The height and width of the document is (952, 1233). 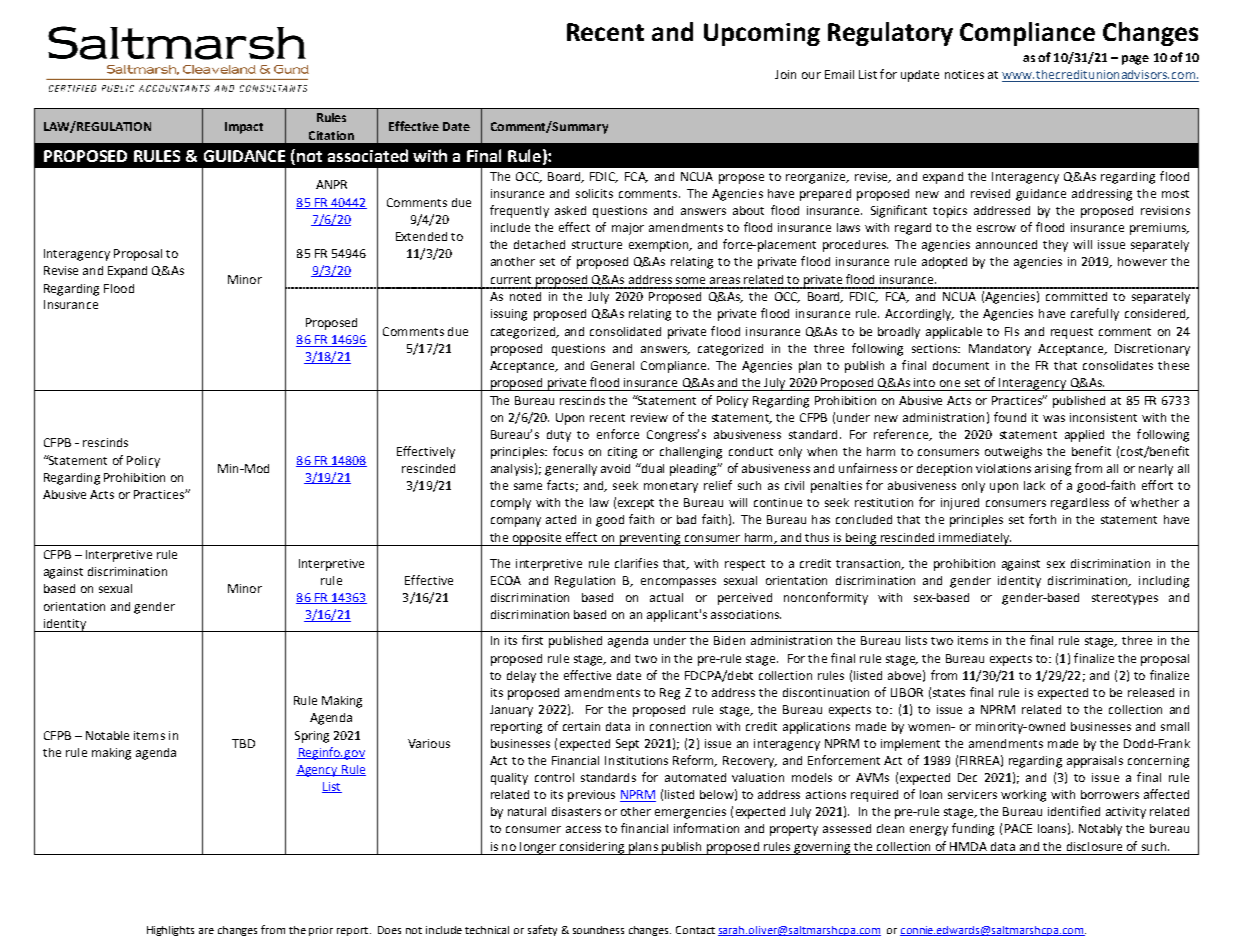 I want to click on they, so click(x=1055, y=246).
